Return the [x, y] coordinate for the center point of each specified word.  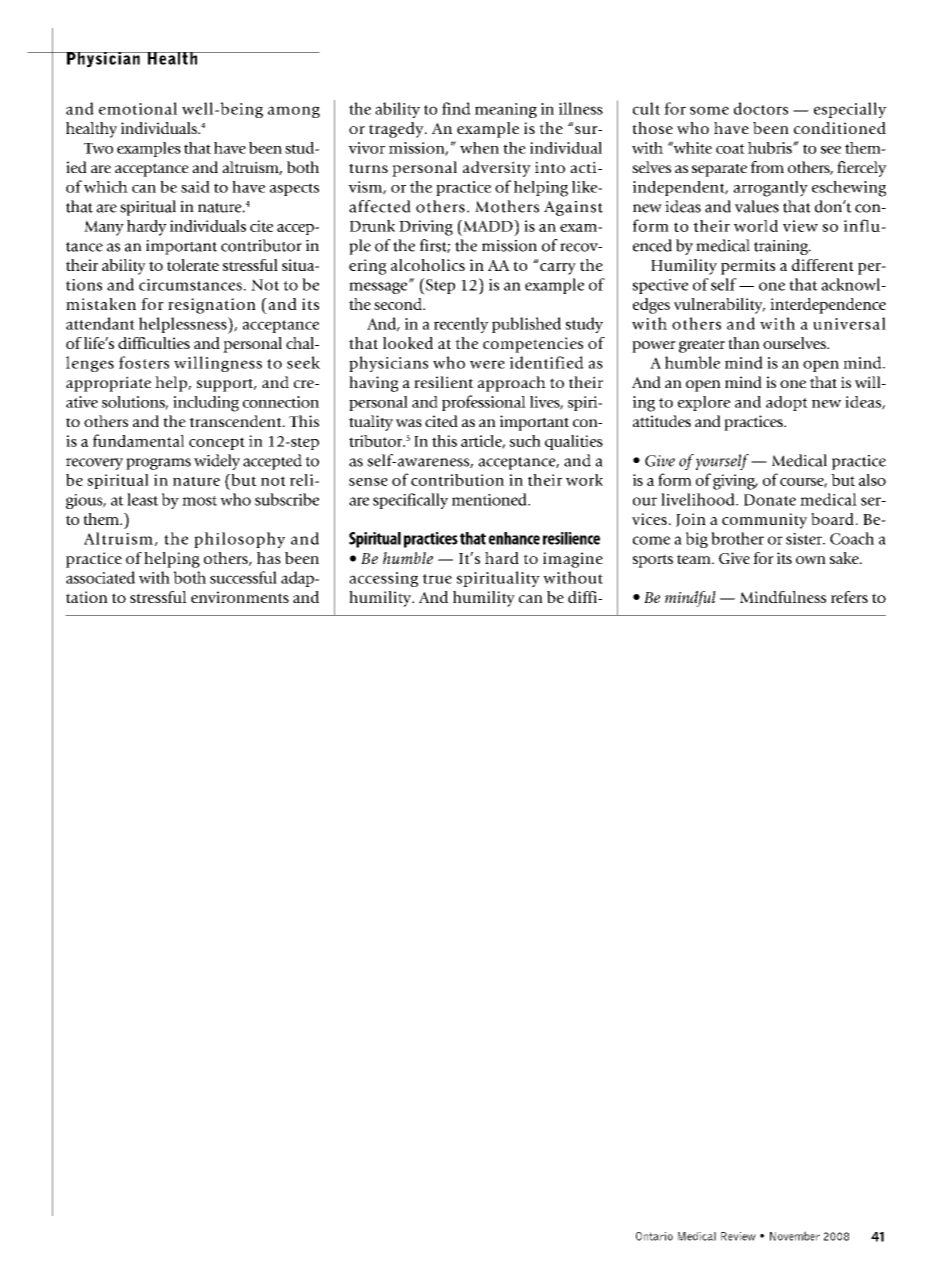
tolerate [193, 265]
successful [243, 577]
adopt [787, 403]
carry [558, 269]
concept [217, 443]
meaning [506, 110]
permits [748, 267]
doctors [761, 108]
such [525, 441]
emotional [138, 108]
